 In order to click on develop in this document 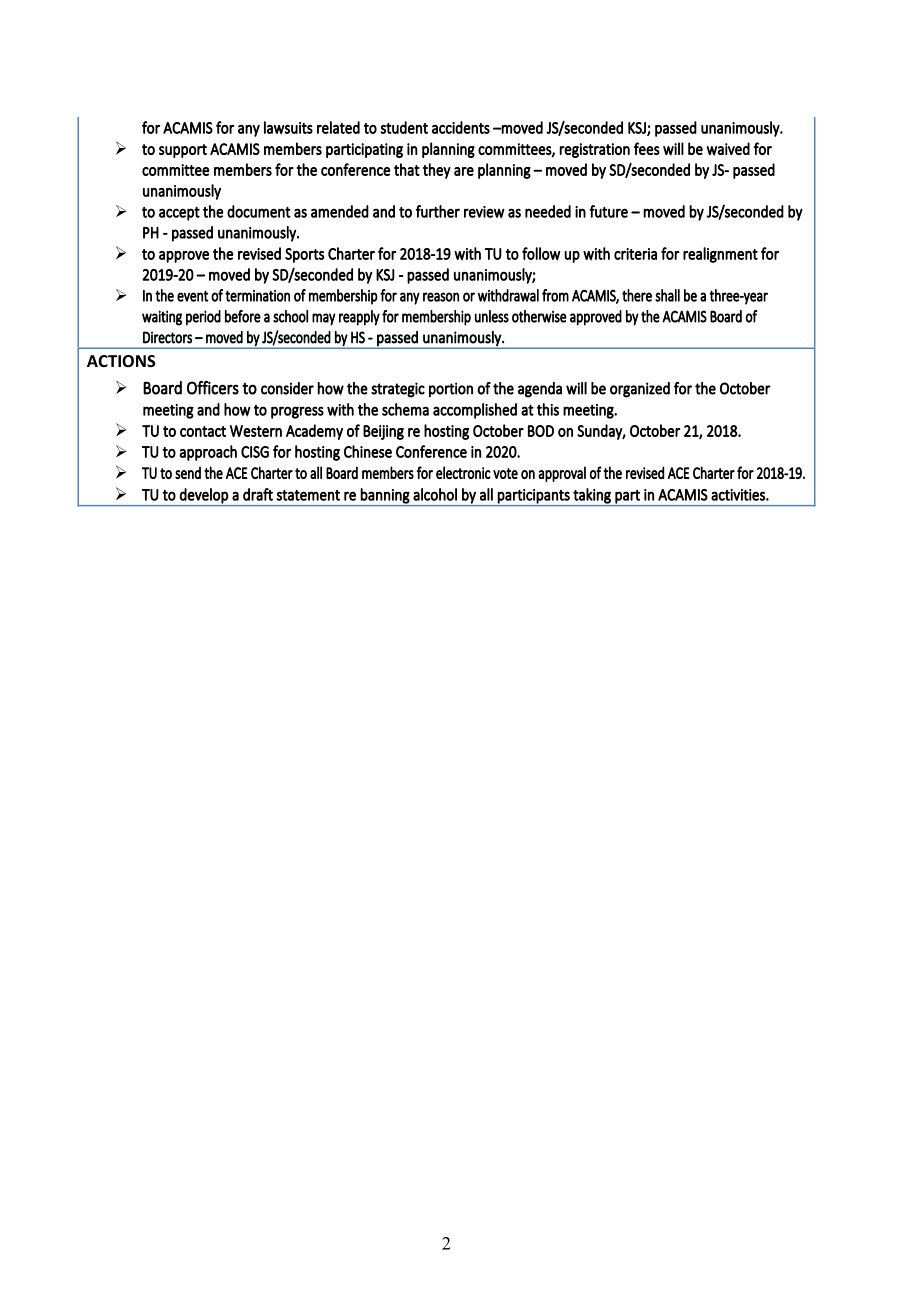, I will do `click(204, 497)`.
